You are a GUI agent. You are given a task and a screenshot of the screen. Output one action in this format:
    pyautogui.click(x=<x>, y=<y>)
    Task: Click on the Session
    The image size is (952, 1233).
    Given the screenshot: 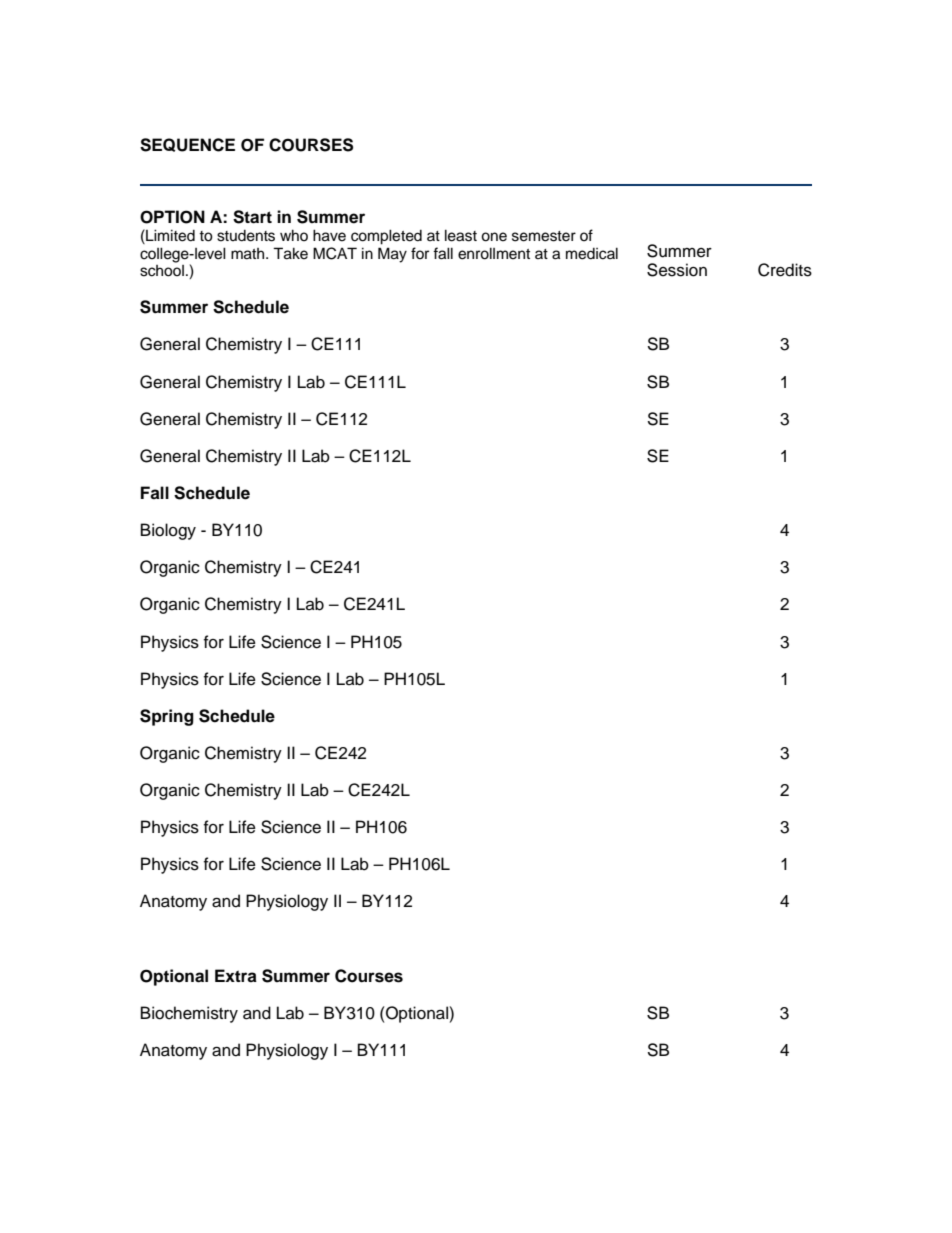 What is the action you would take?
    pyautogui.click(x=677, y=270)
